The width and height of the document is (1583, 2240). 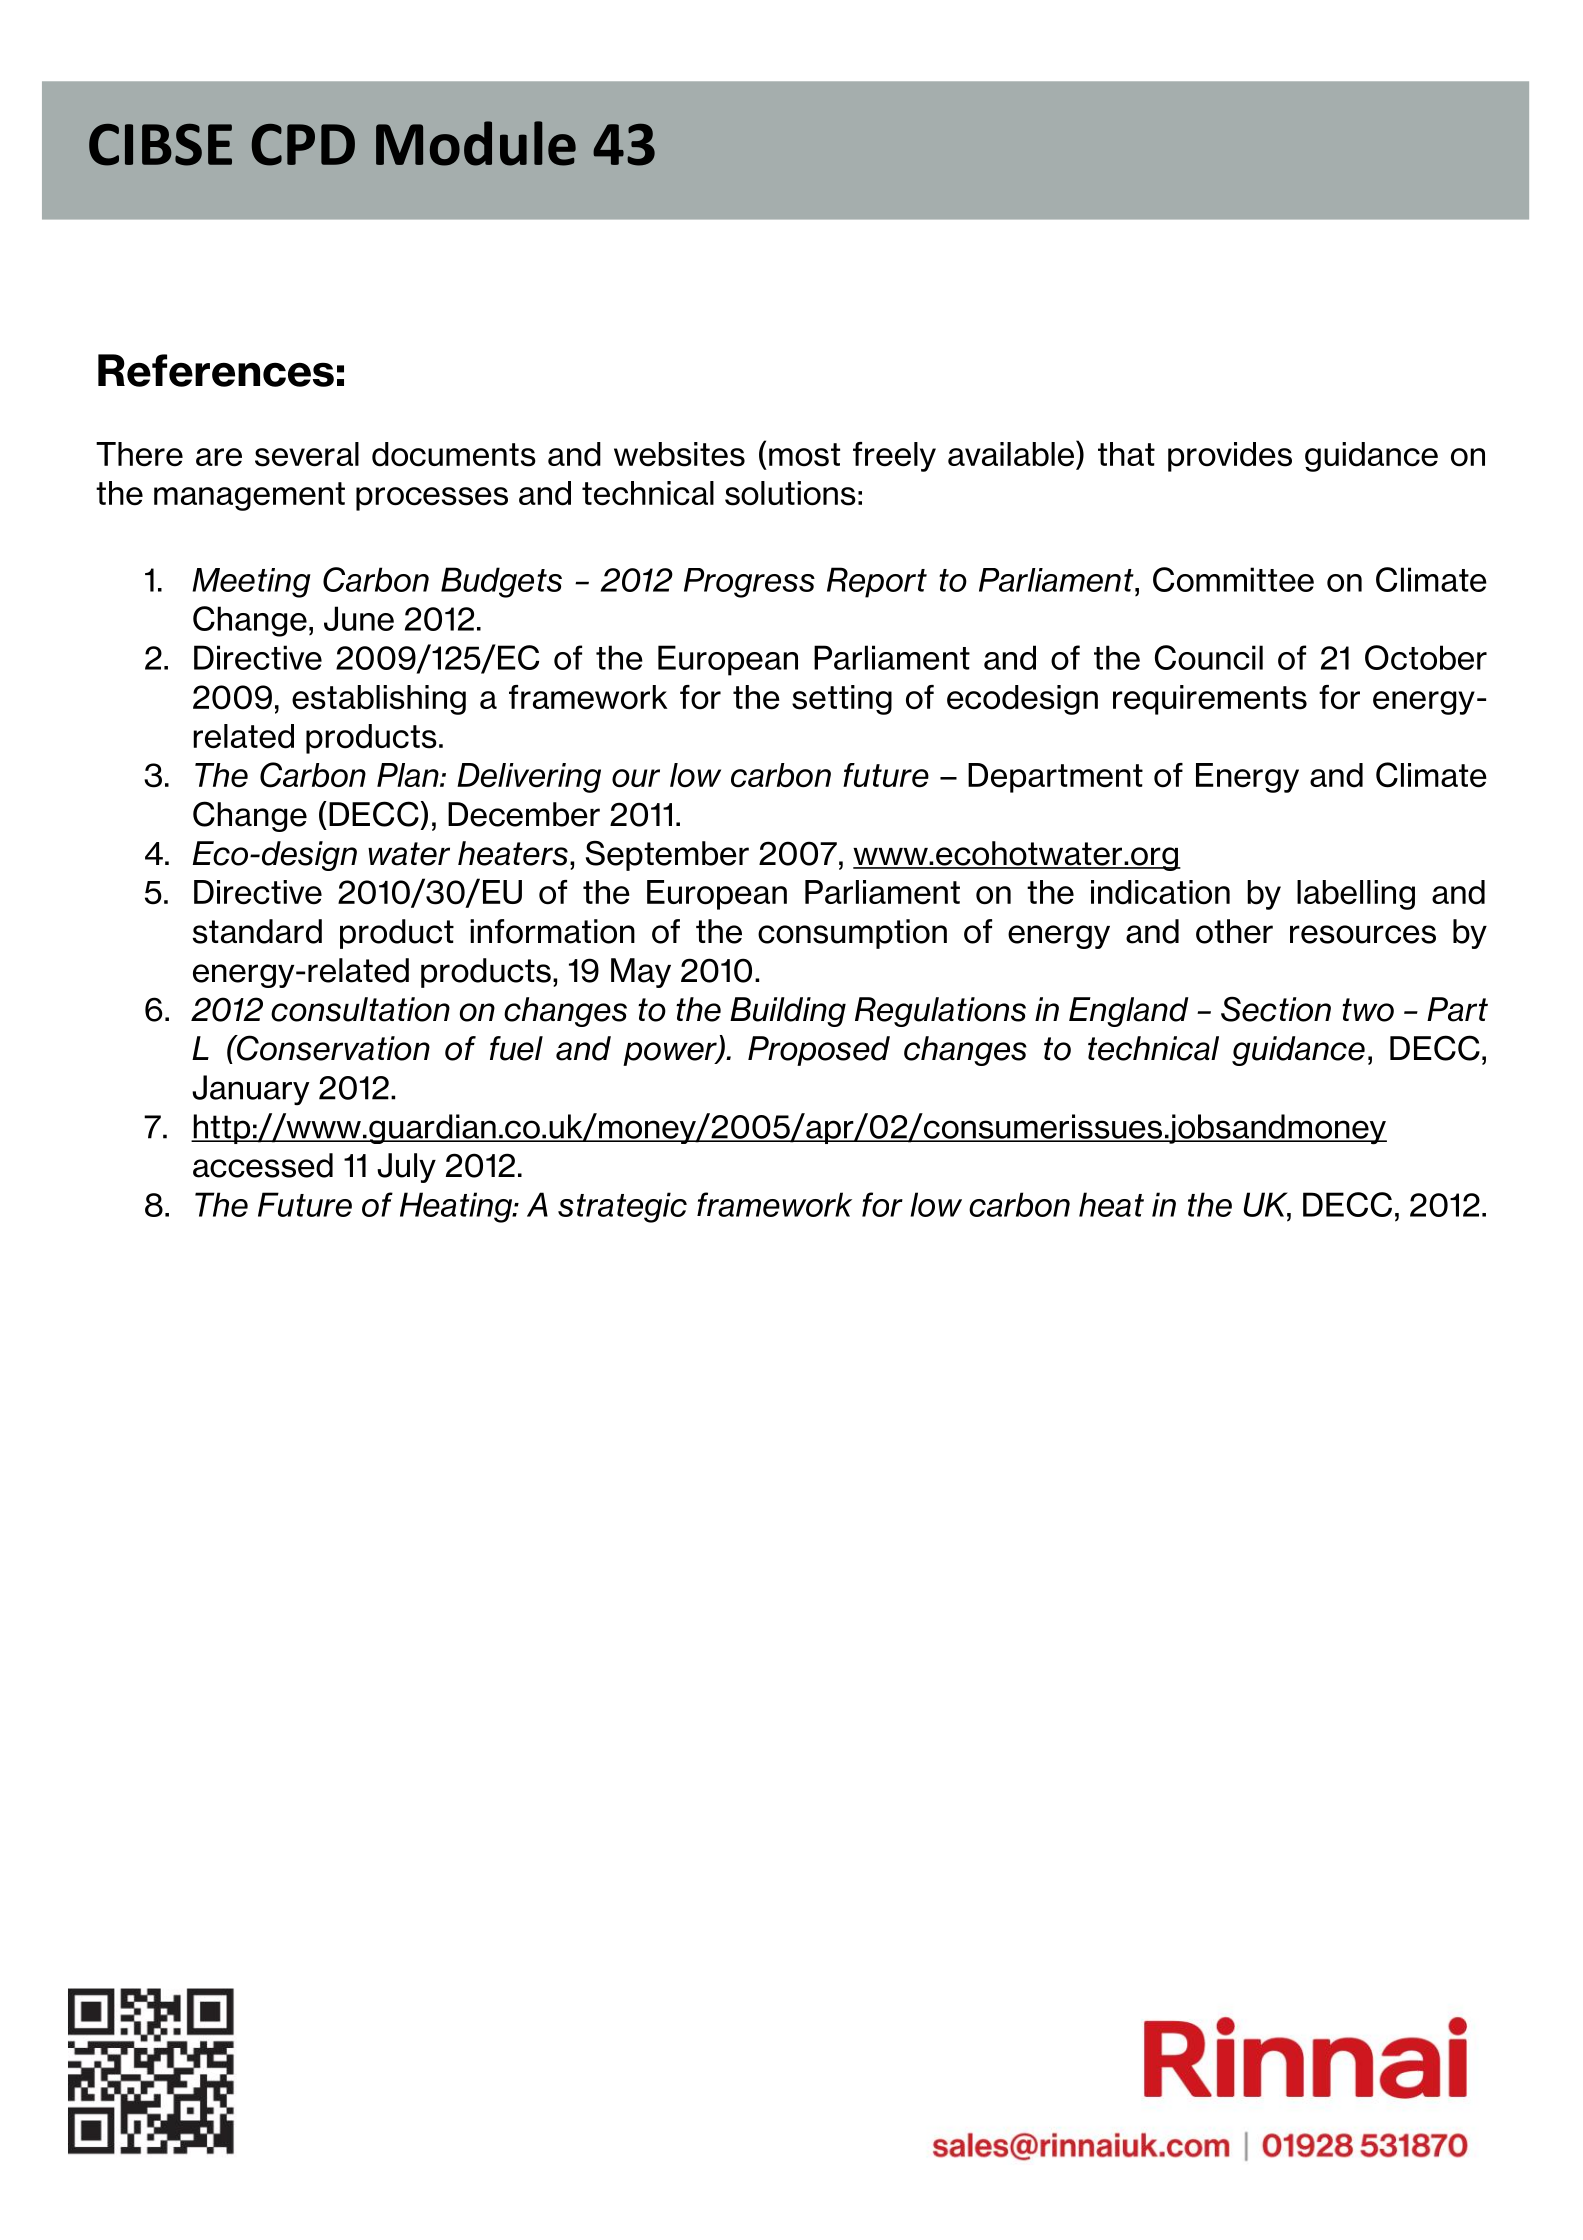 I want to click on Plan, so click(x=409, y=775).
